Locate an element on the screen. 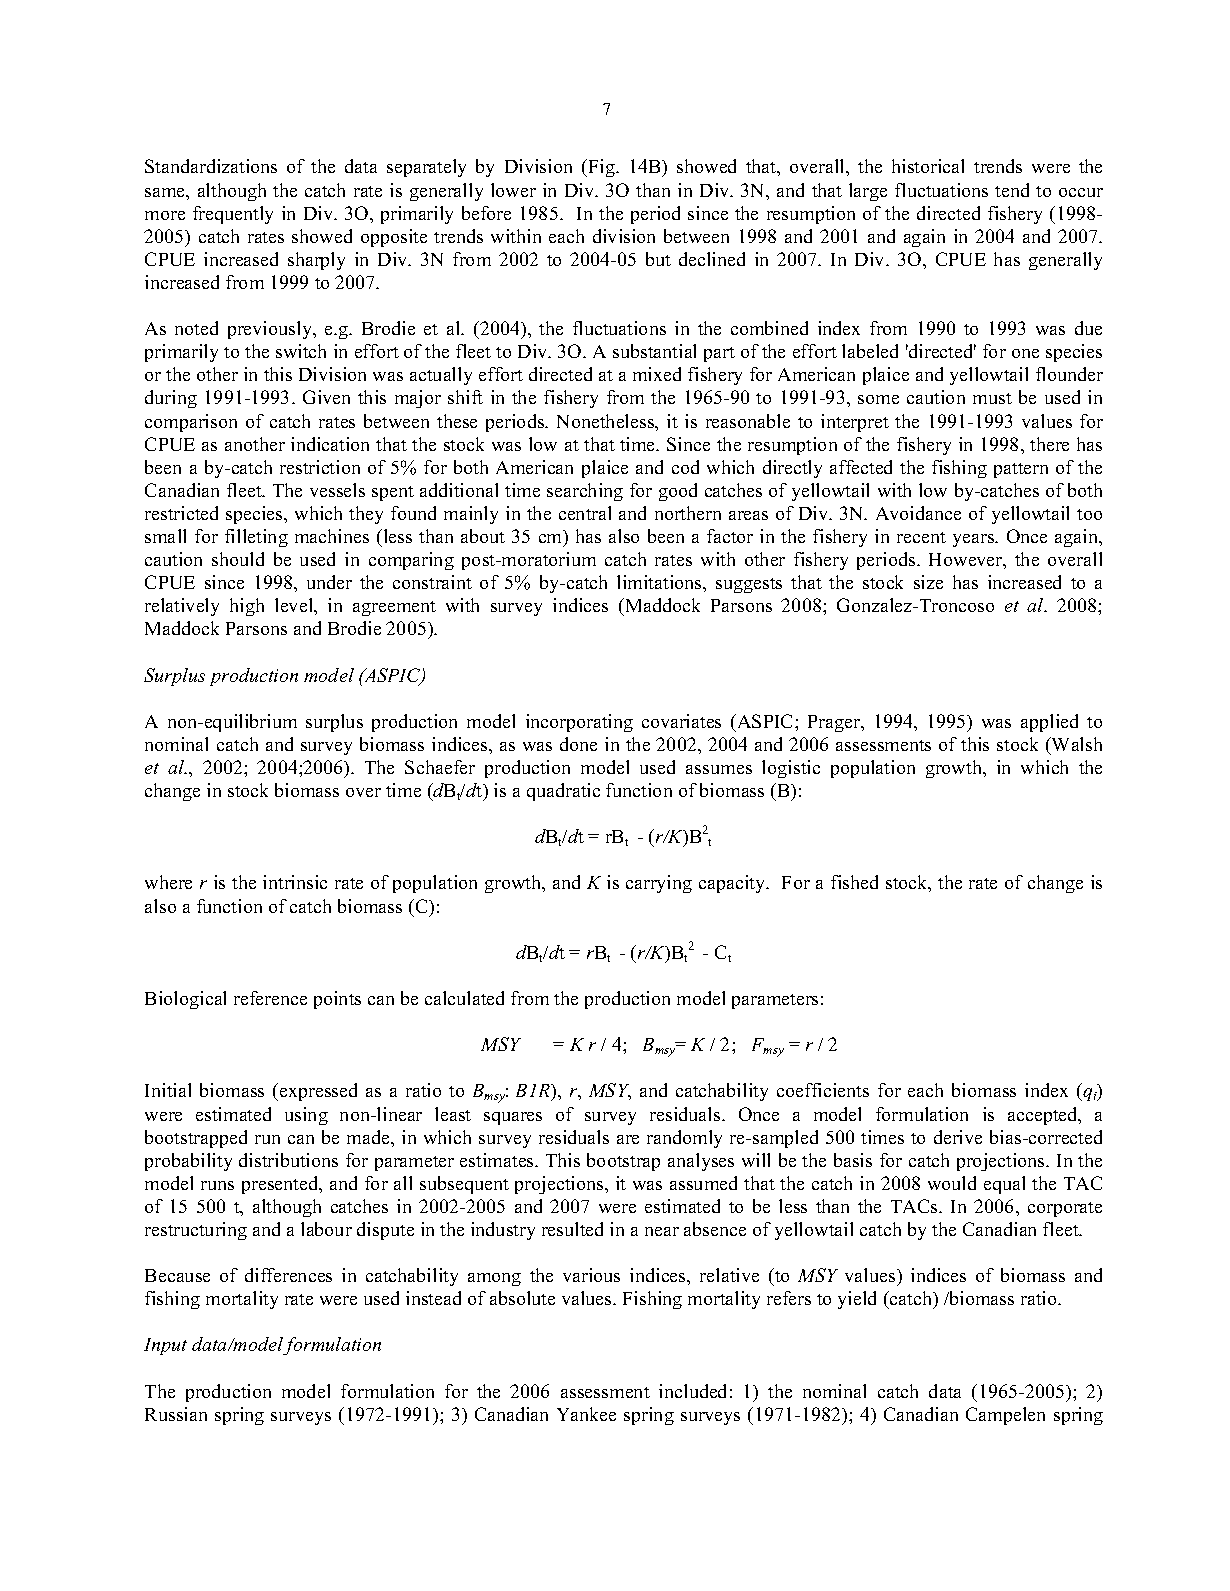 The height and width of the screenshot is (1591, 1230). tend is located at coordinates (1012, 190).
